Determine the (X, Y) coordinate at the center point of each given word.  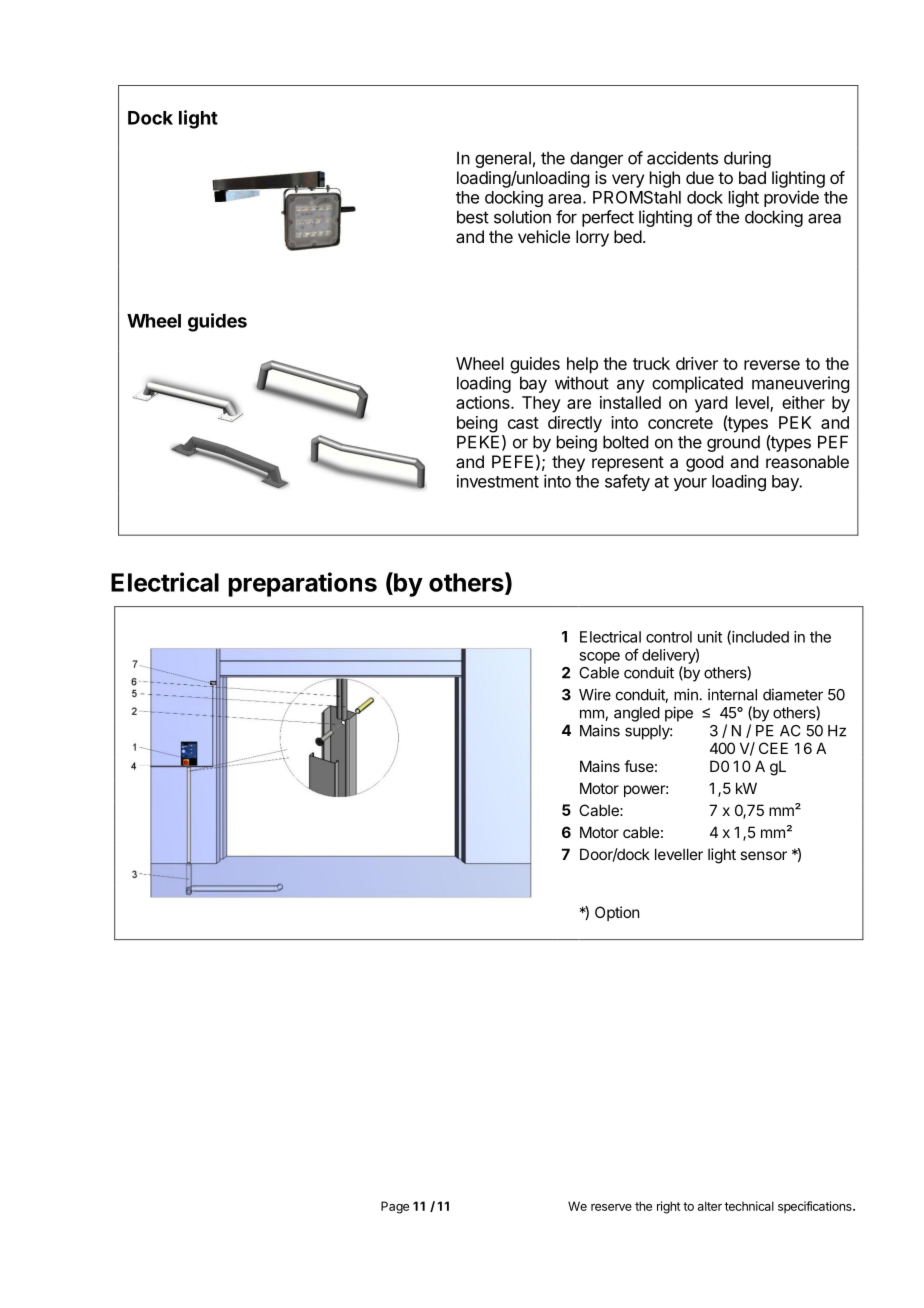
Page (395, 1207)
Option (617, 913)
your (690, 484)
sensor (763, 855)
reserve (611, 1207)
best (473, 217)
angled (637, 714)
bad (752, 177)
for (566, 217)
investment (498, 481)
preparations (302, 584)
